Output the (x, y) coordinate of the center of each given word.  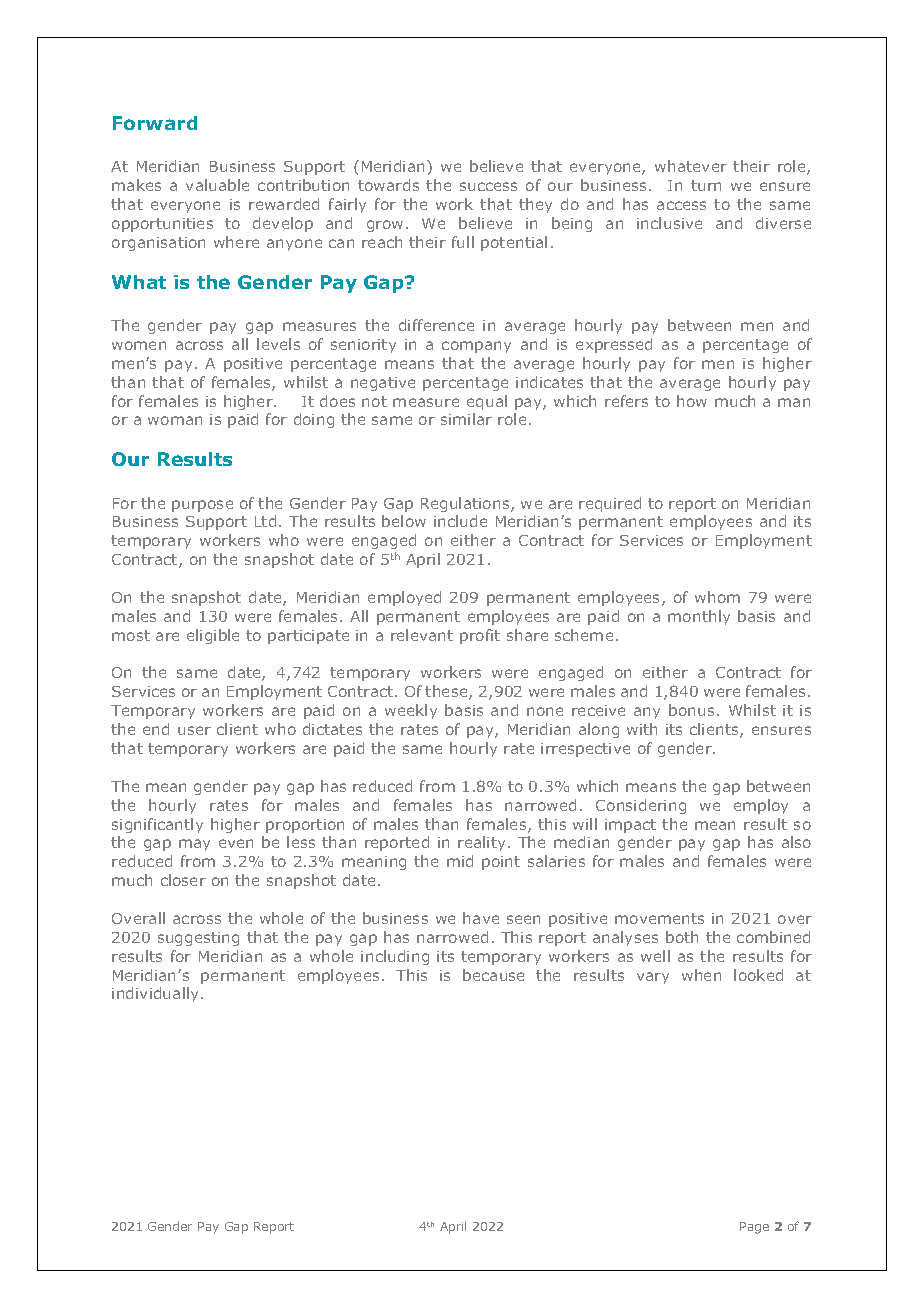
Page (754, 1228)
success (488, 186)
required (610, 504)
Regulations (466, 504)
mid (460, 861)
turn (706, 185)
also (796, 842)
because (493, 975)
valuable (217, 185)
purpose (202, 506)
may (194, 845)
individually (157, 994)
